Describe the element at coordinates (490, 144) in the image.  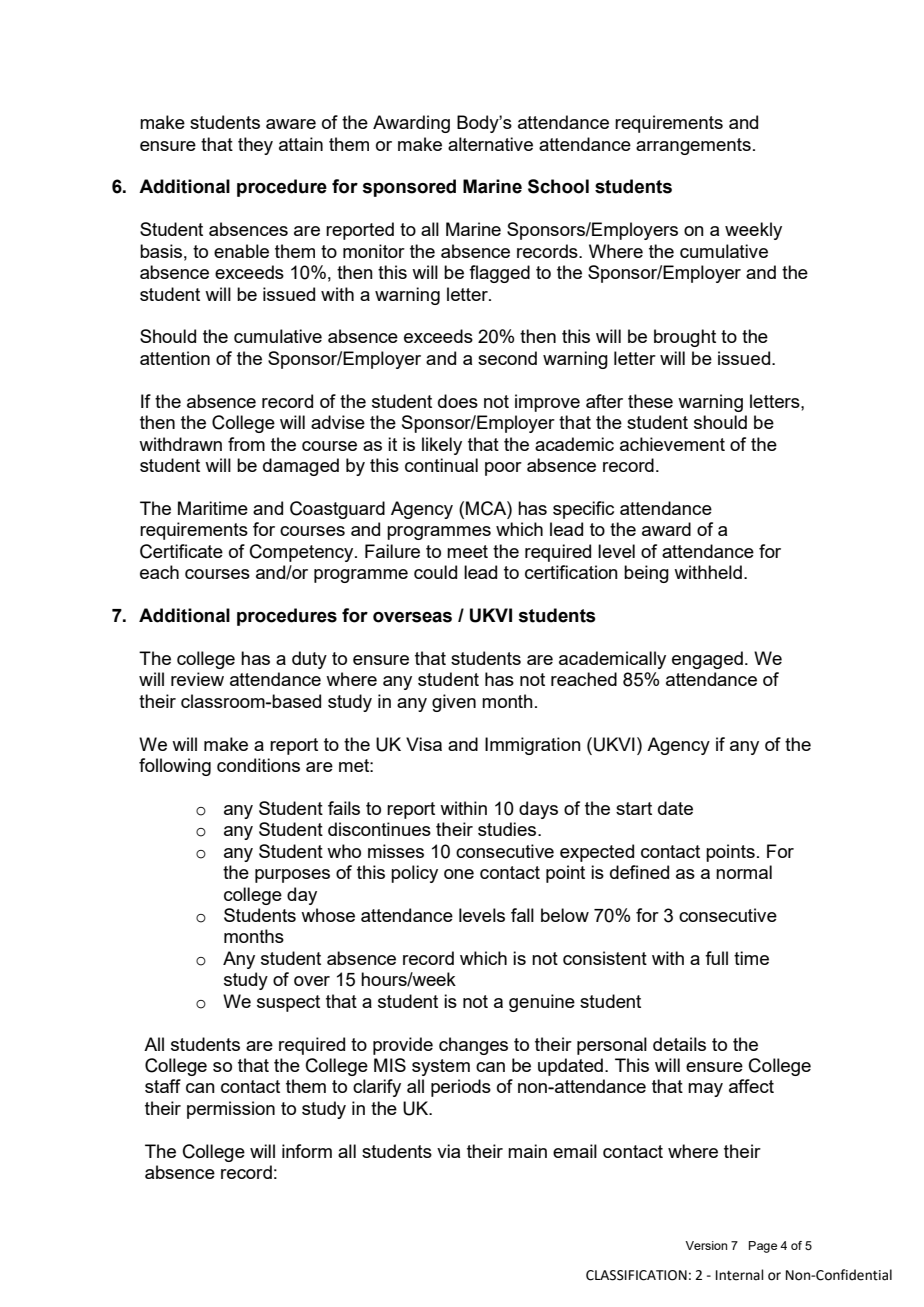
I see `alternative` at that location.
